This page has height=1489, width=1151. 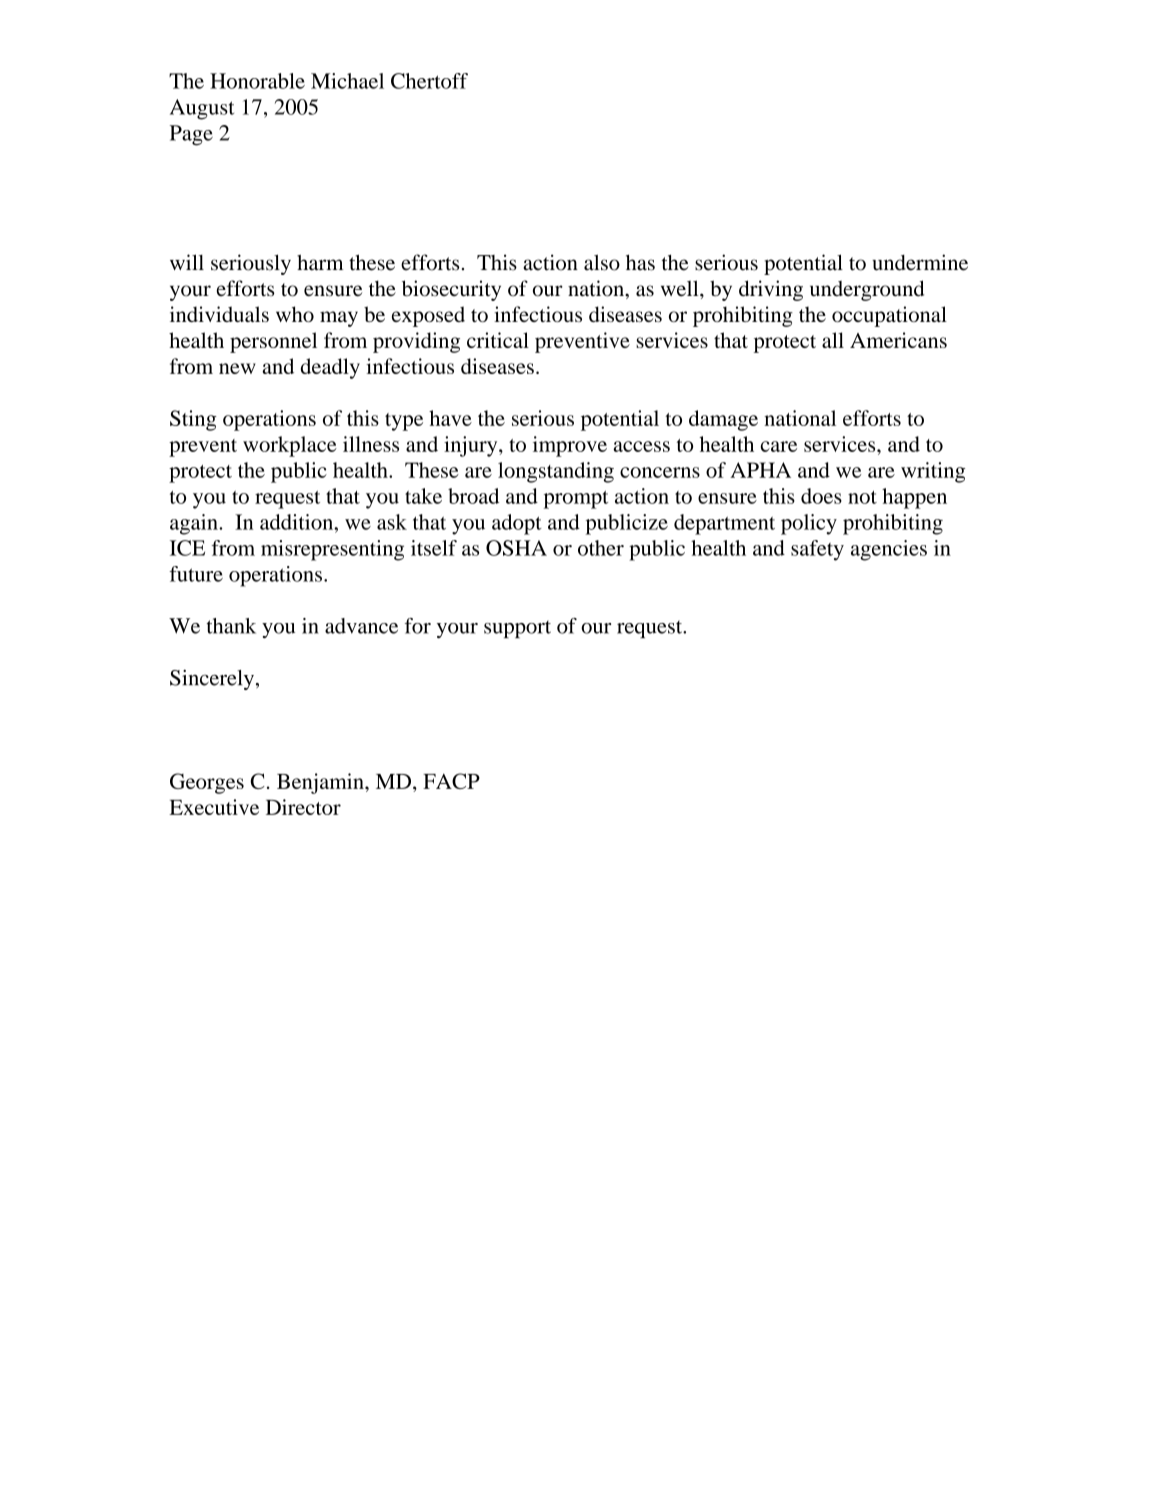 What do you see at coordinates (602, 262) in the page?
I see `also` at bounding box center [602, 262].
